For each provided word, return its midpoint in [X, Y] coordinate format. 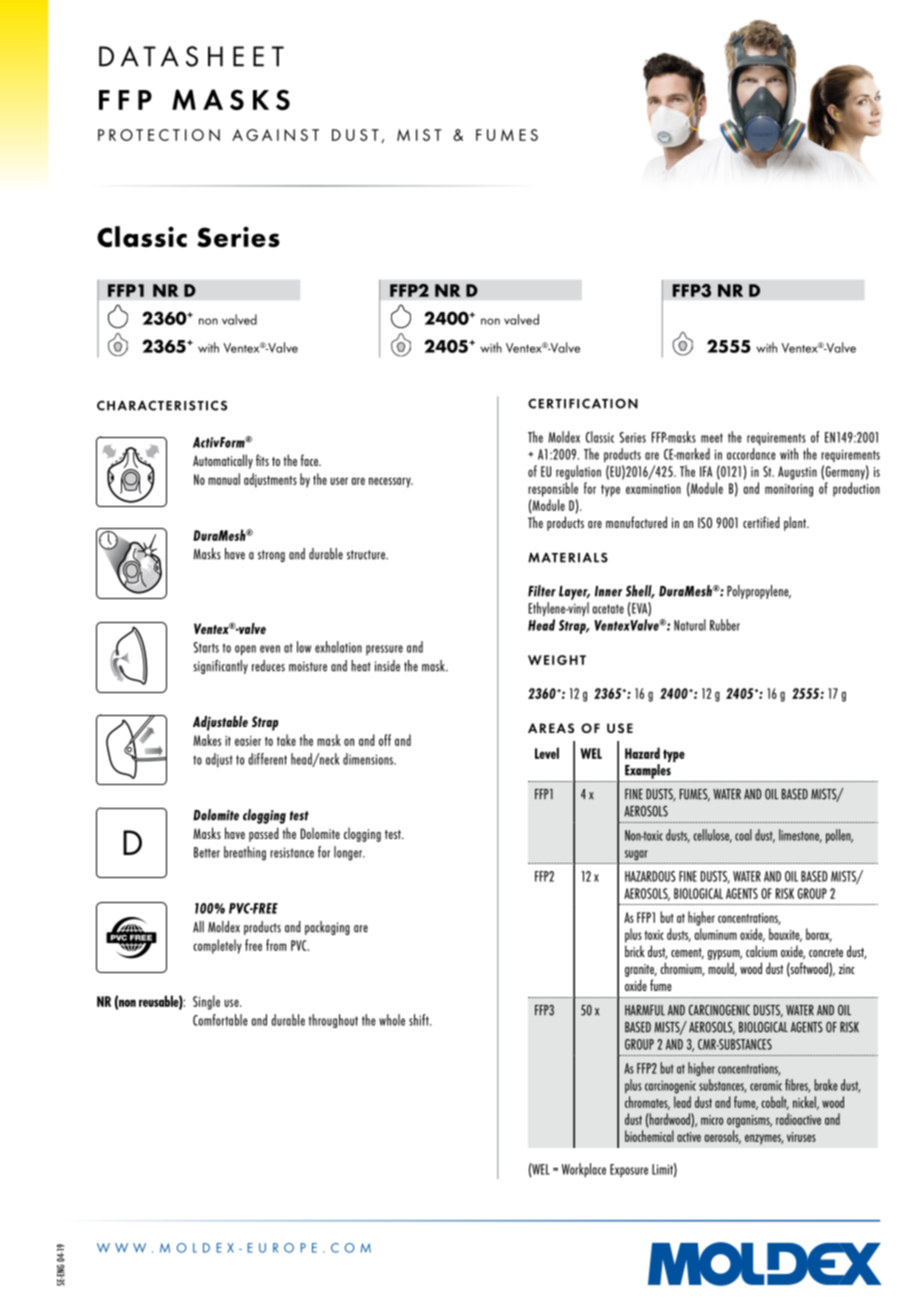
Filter [542, 591]
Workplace [584, 1170]
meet [712, 438]
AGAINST [275, 135]
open [245, 650]
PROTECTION [159, 135]
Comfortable [220, 1020]
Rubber [725, 625]
